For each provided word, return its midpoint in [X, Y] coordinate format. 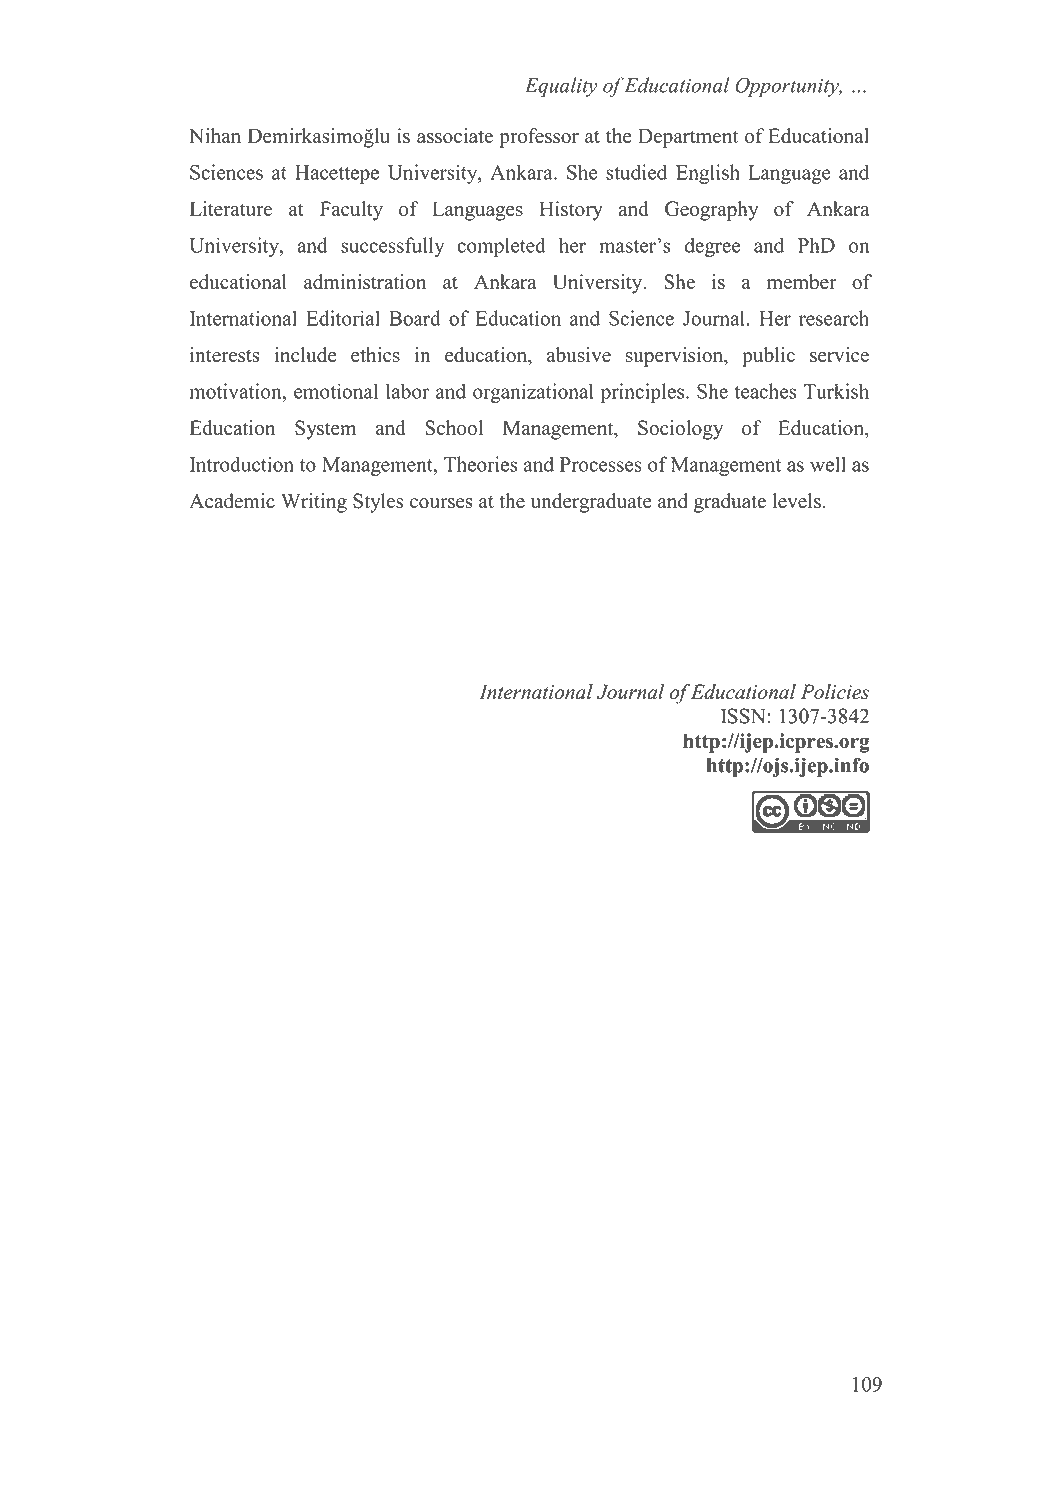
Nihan [215, 135]
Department [688, 138]
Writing [314, 503]
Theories [480, 464]
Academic [232, 501]
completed [501, 247]
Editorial [343, 318]
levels [797, 501]
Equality [561, 87]
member [802, 282]
